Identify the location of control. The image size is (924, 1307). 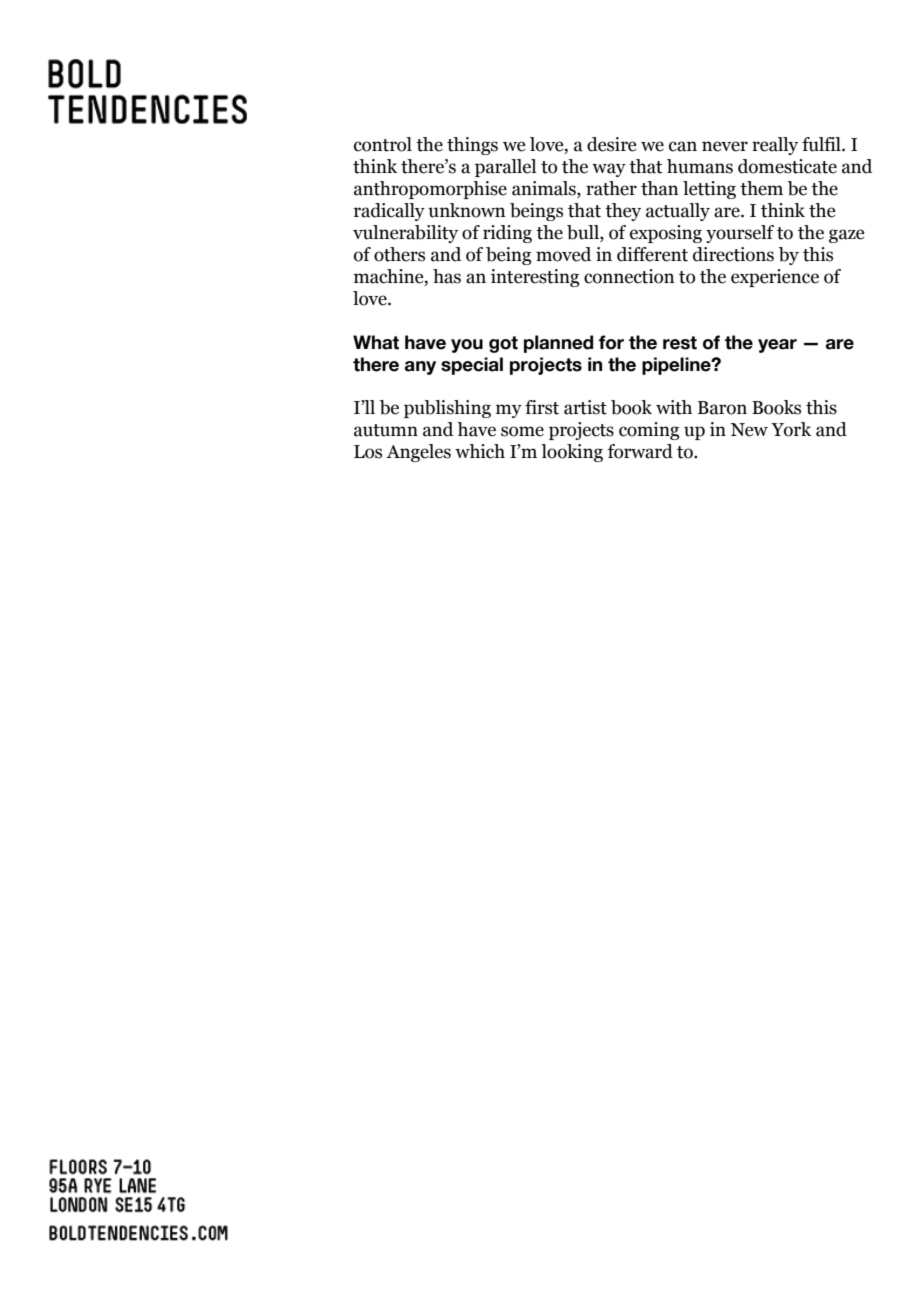
(383, 144).
